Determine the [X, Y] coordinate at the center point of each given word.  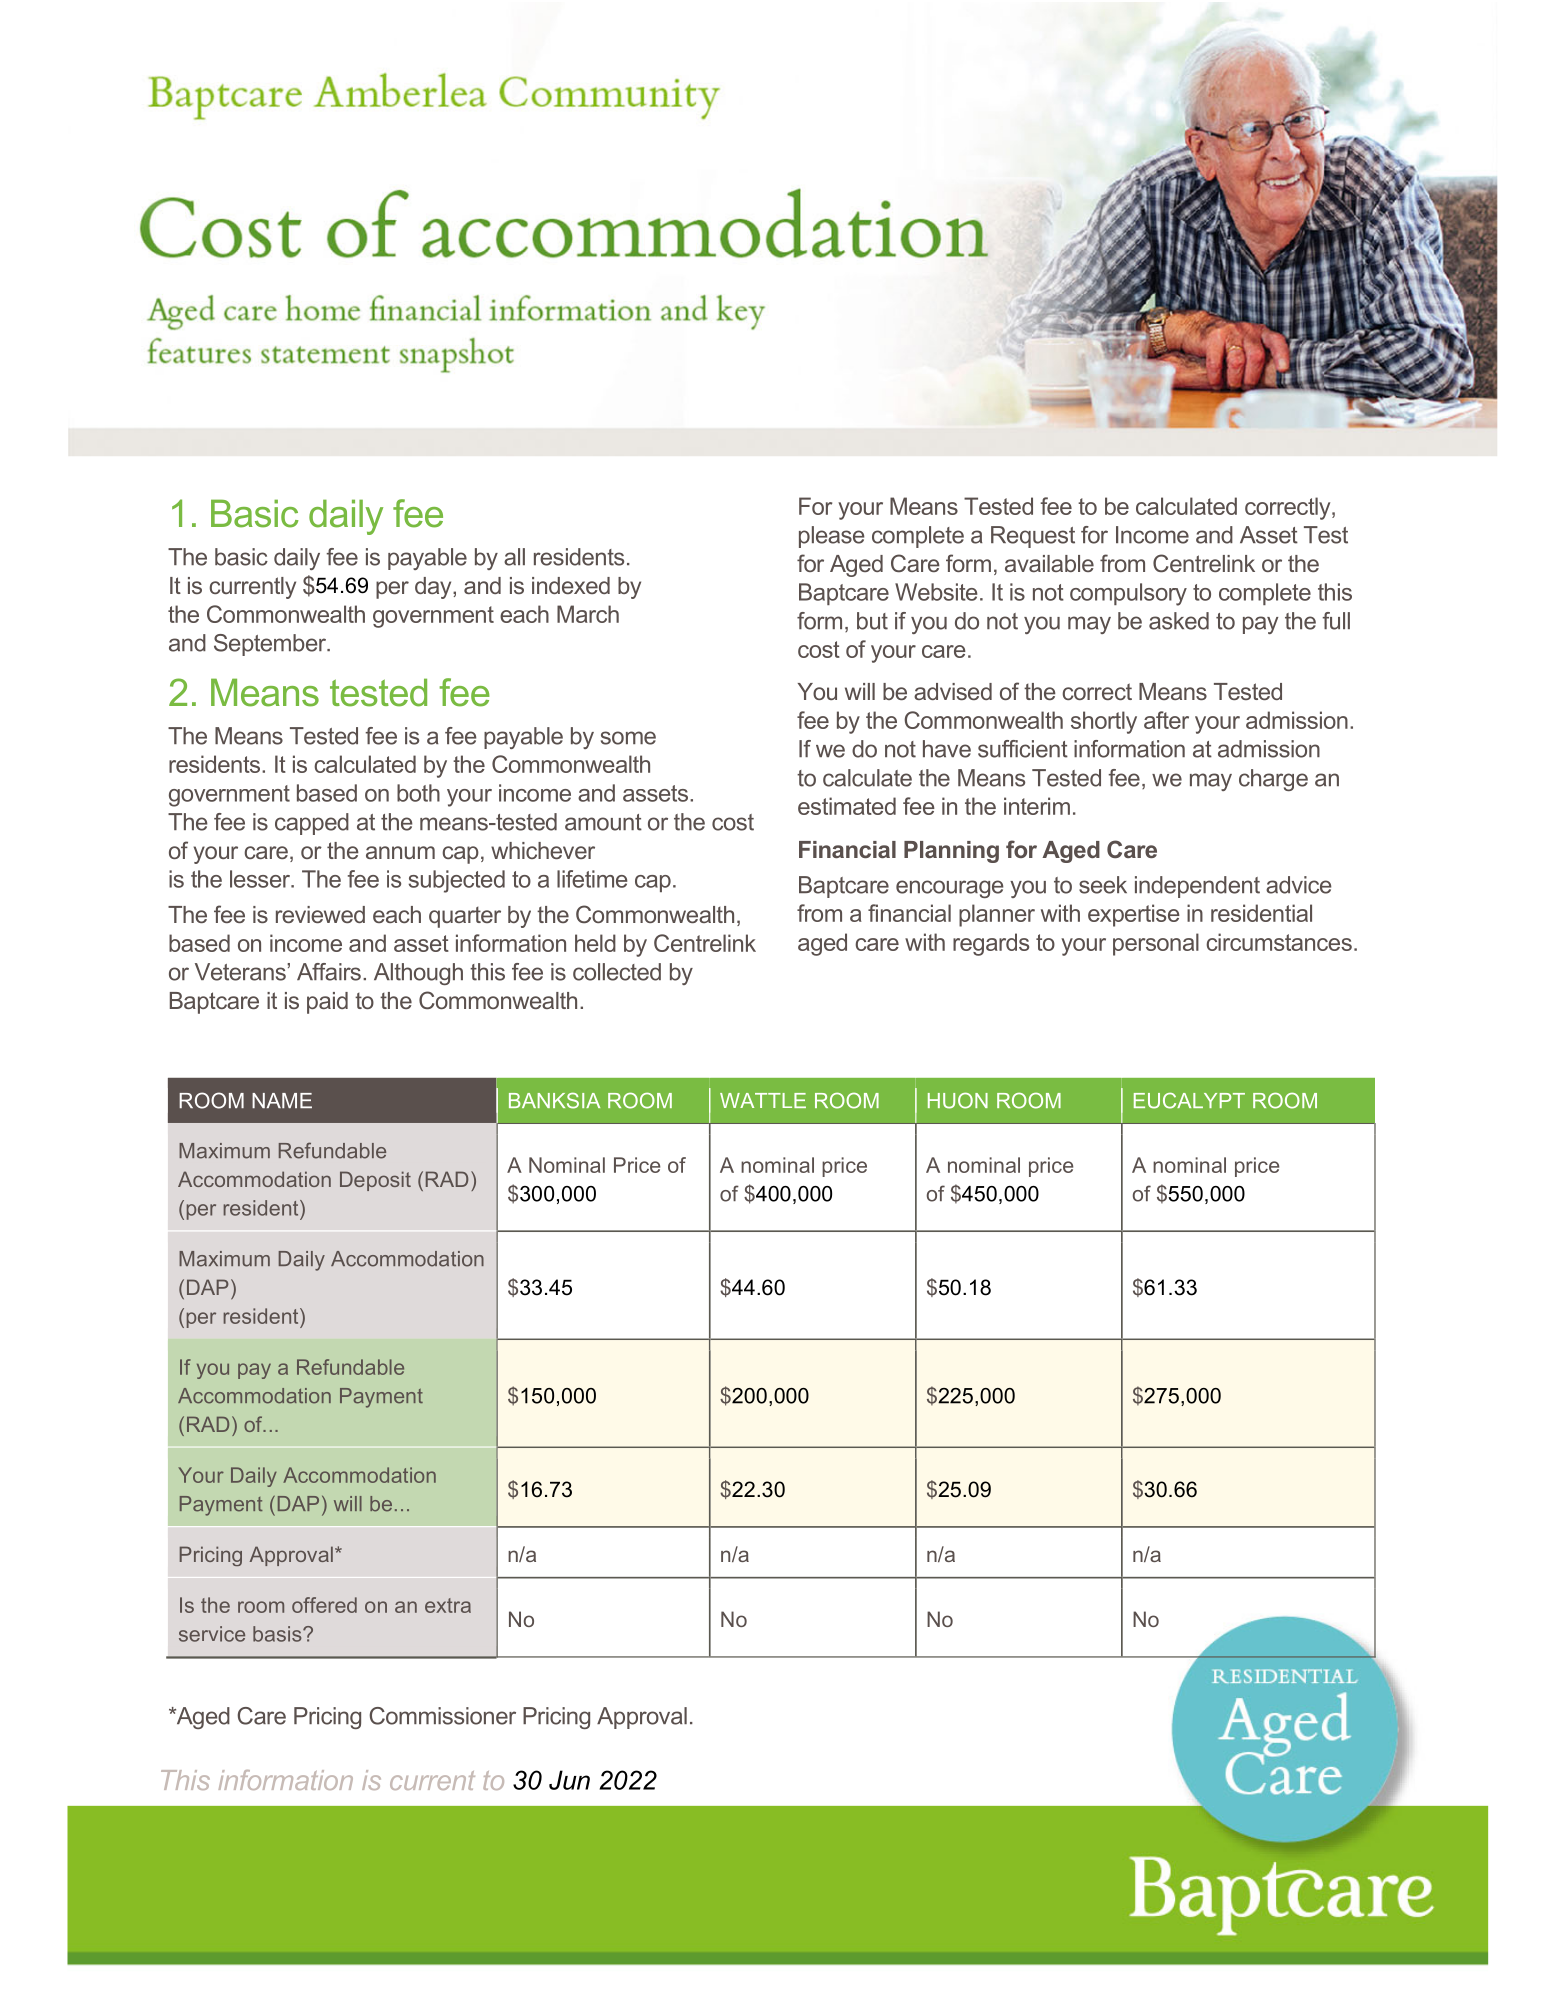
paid [327, 1003]
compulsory [1128, 594]
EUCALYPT [1189, 1100]
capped [312, 824]
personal [1156, 944]
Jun [569, 1780]
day [434, 588]
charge [1273, 780]
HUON [958, 1100]
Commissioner [442, 1716]
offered [324, 1605]
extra [448, 1605]
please [831, 537]
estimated [847, 806]
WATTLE [763, 1100]
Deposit [375, 1181]
